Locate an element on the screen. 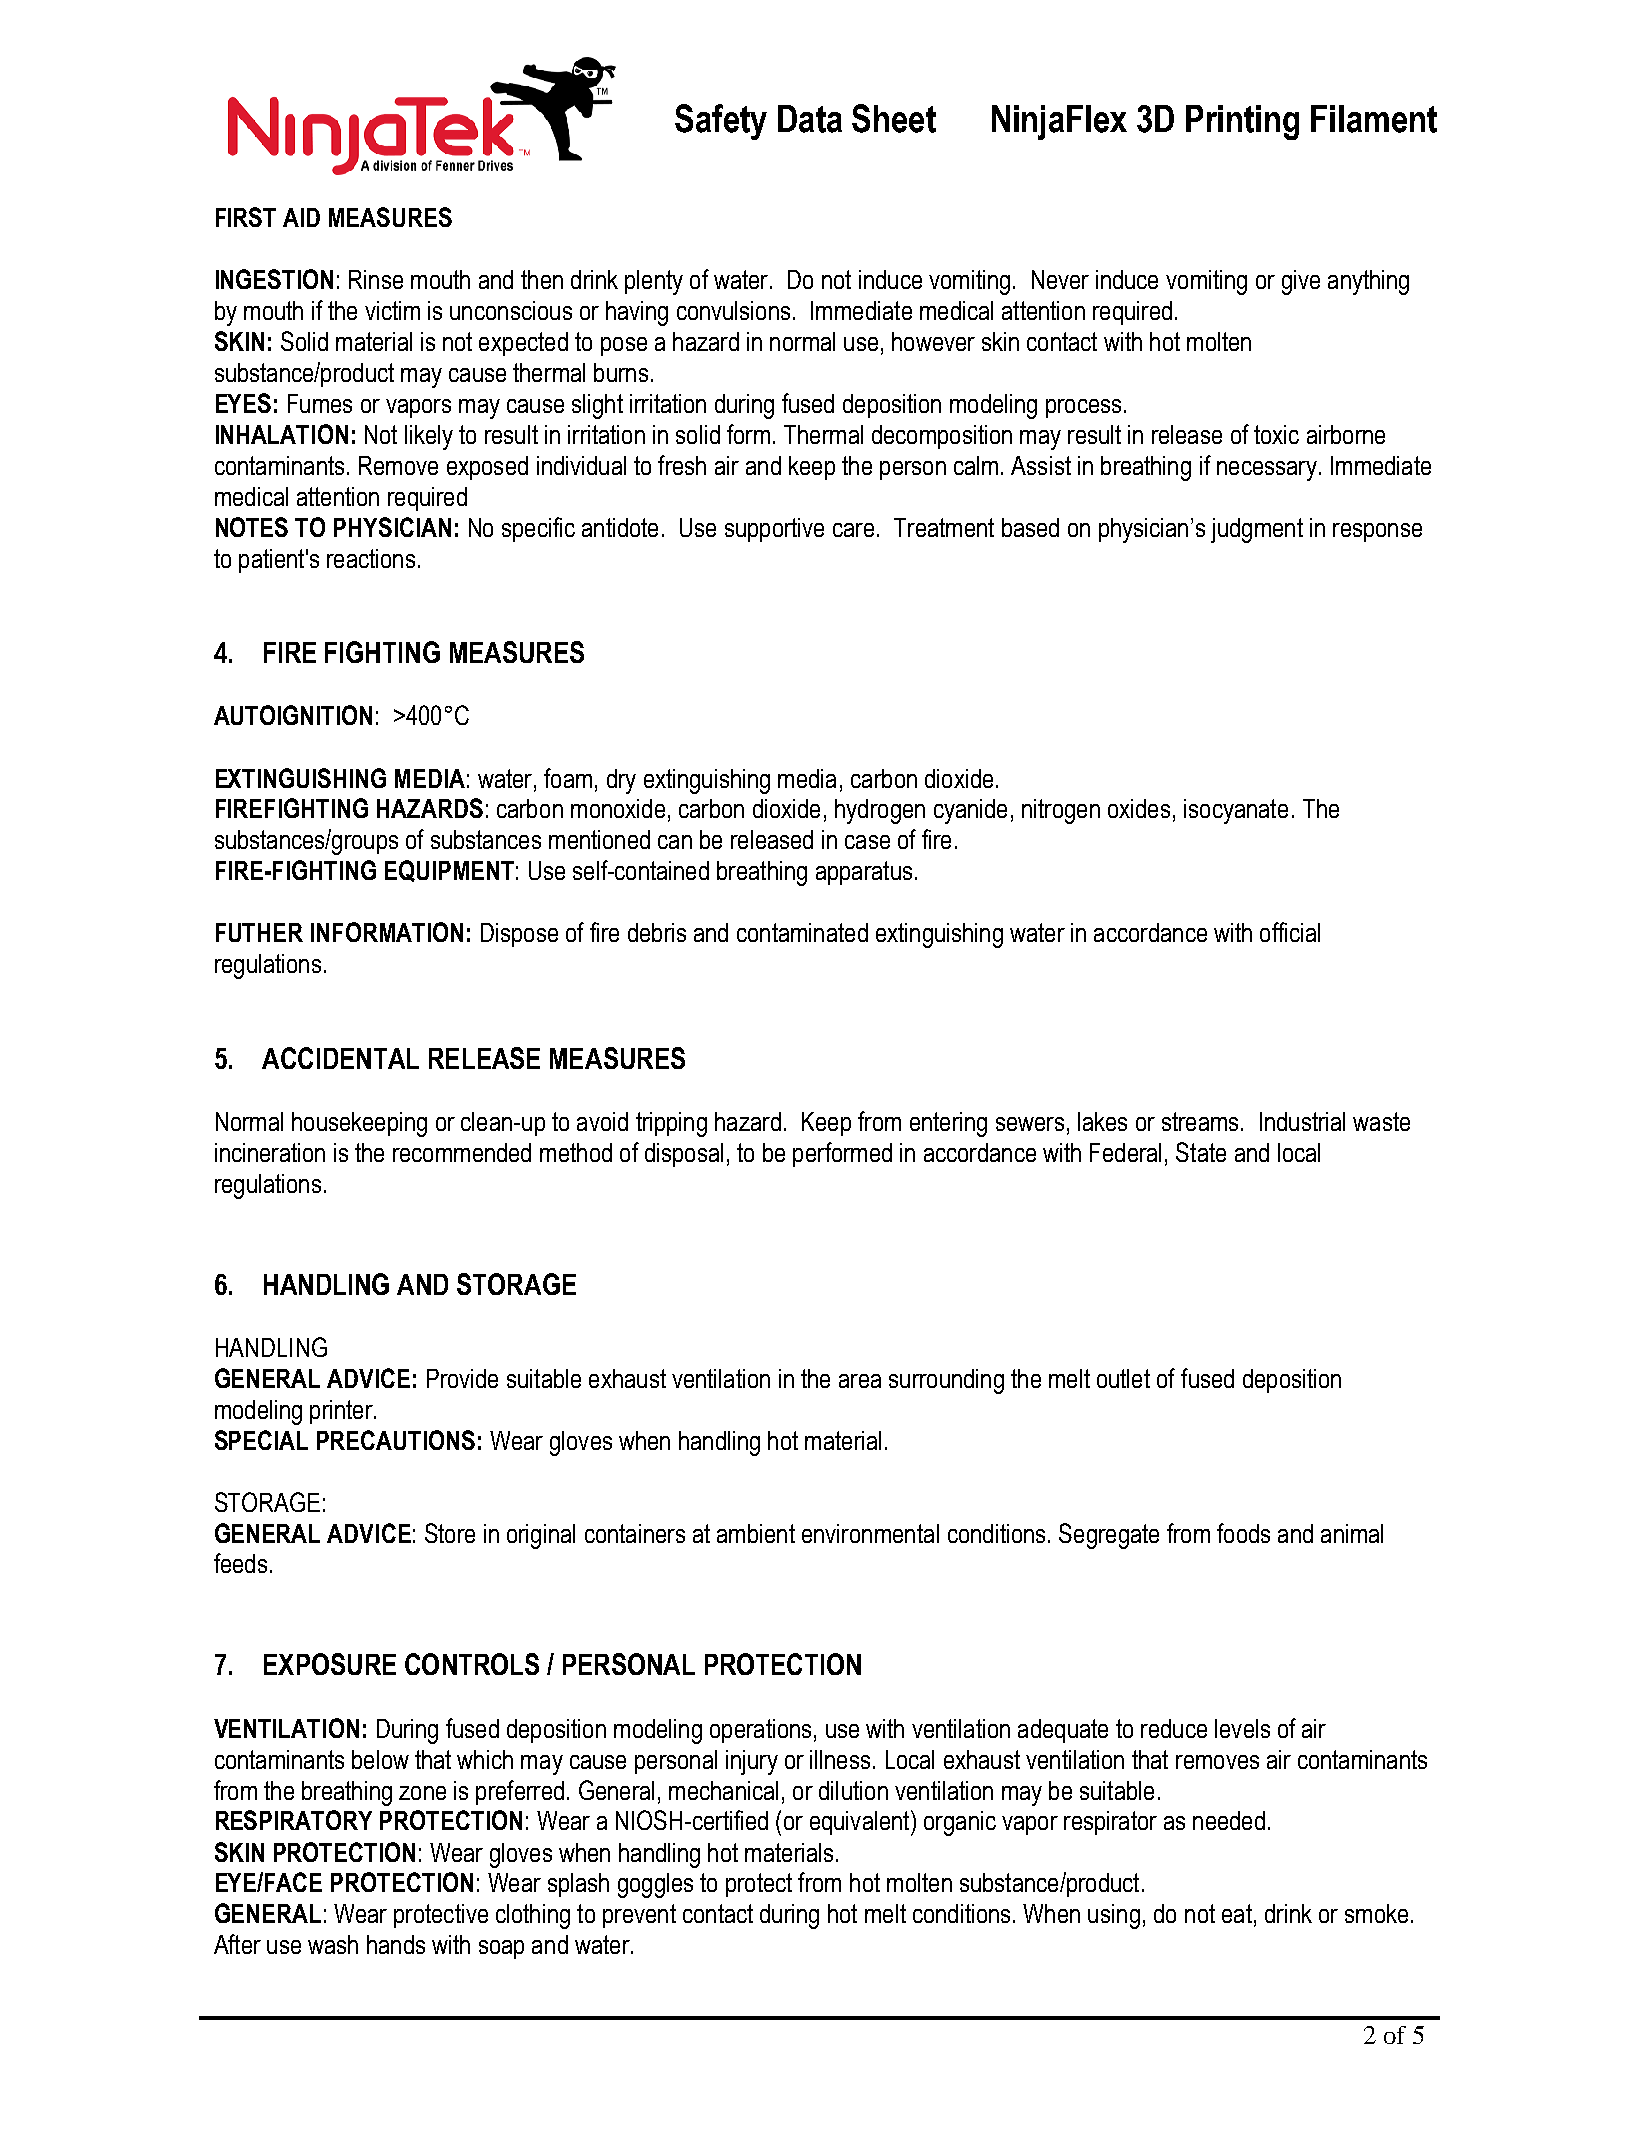 The width and height of the screenshot is (1651, 2136). isocyanate is located at coordinates (1236, 811).
